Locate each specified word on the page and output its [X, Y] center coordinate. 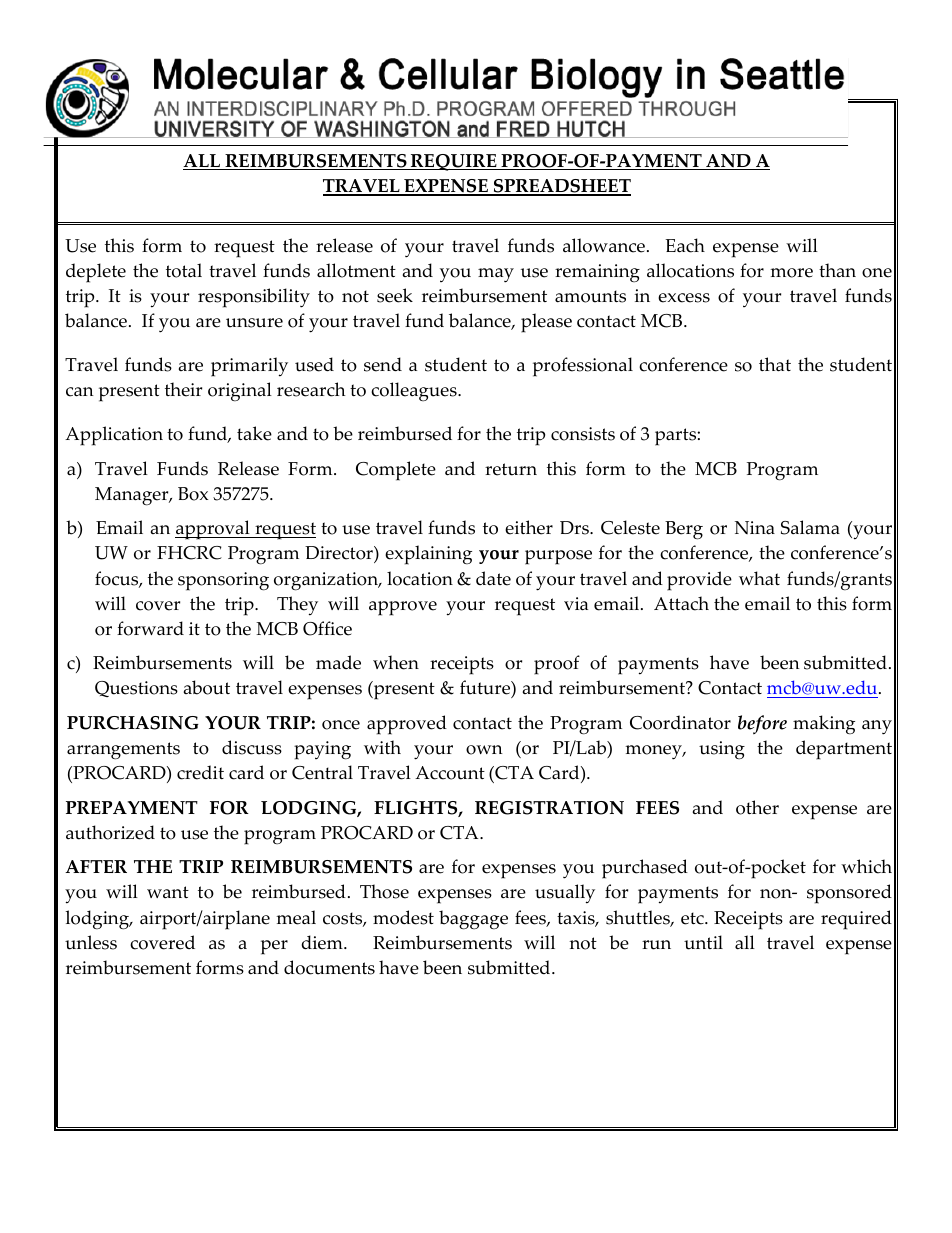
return [511, 469]
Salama [810, 527]
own [484, 750]
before [762, 724]
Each [685, 245]
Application [114, 436]
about [207, 687]
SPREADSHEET [561, 187]
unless [91, 942]
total [184, 270]
